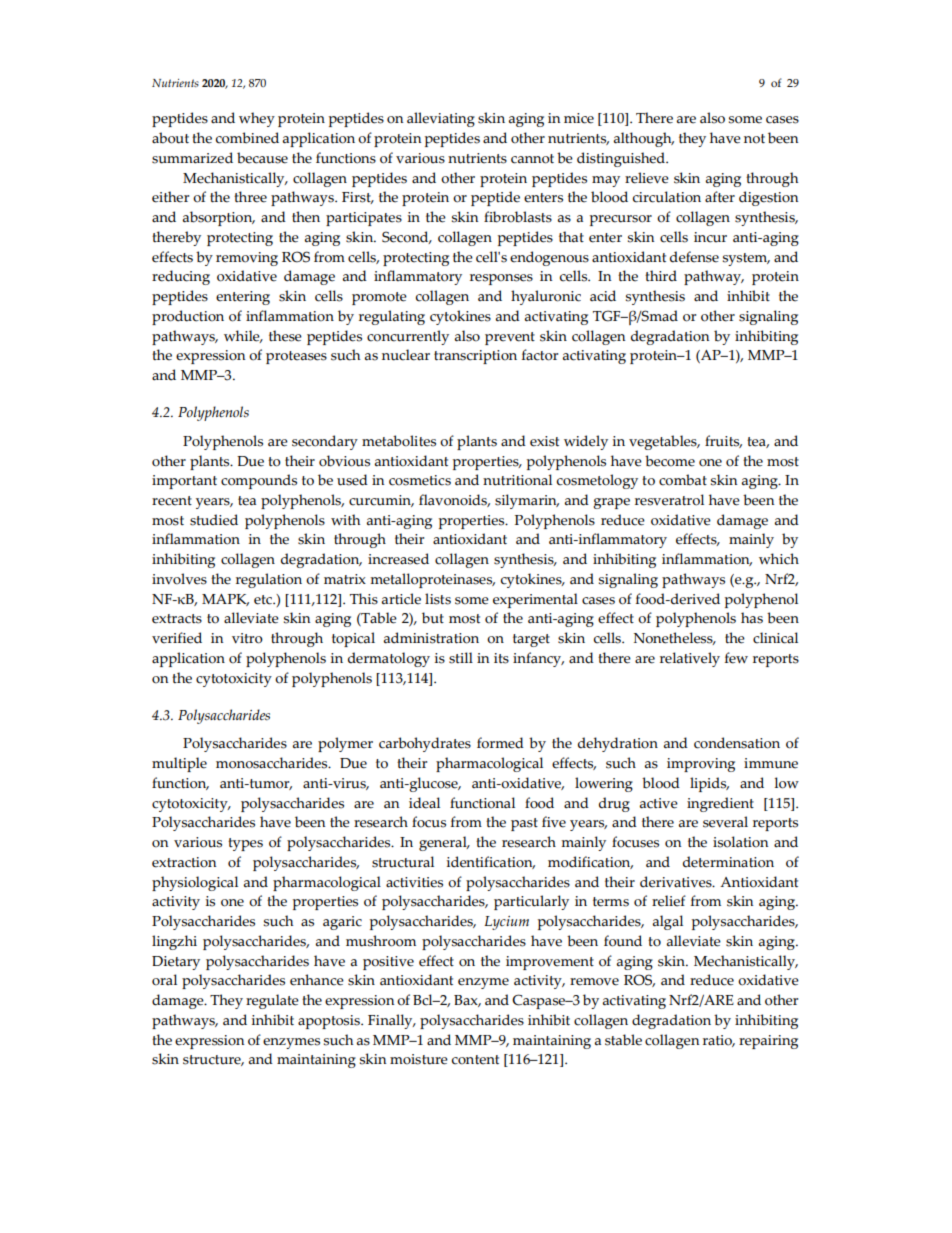 This page has width=952, height=1233. What do you see at coordinates (285, 336) in the page?
I see `these` at bounding box center [285, 336].
